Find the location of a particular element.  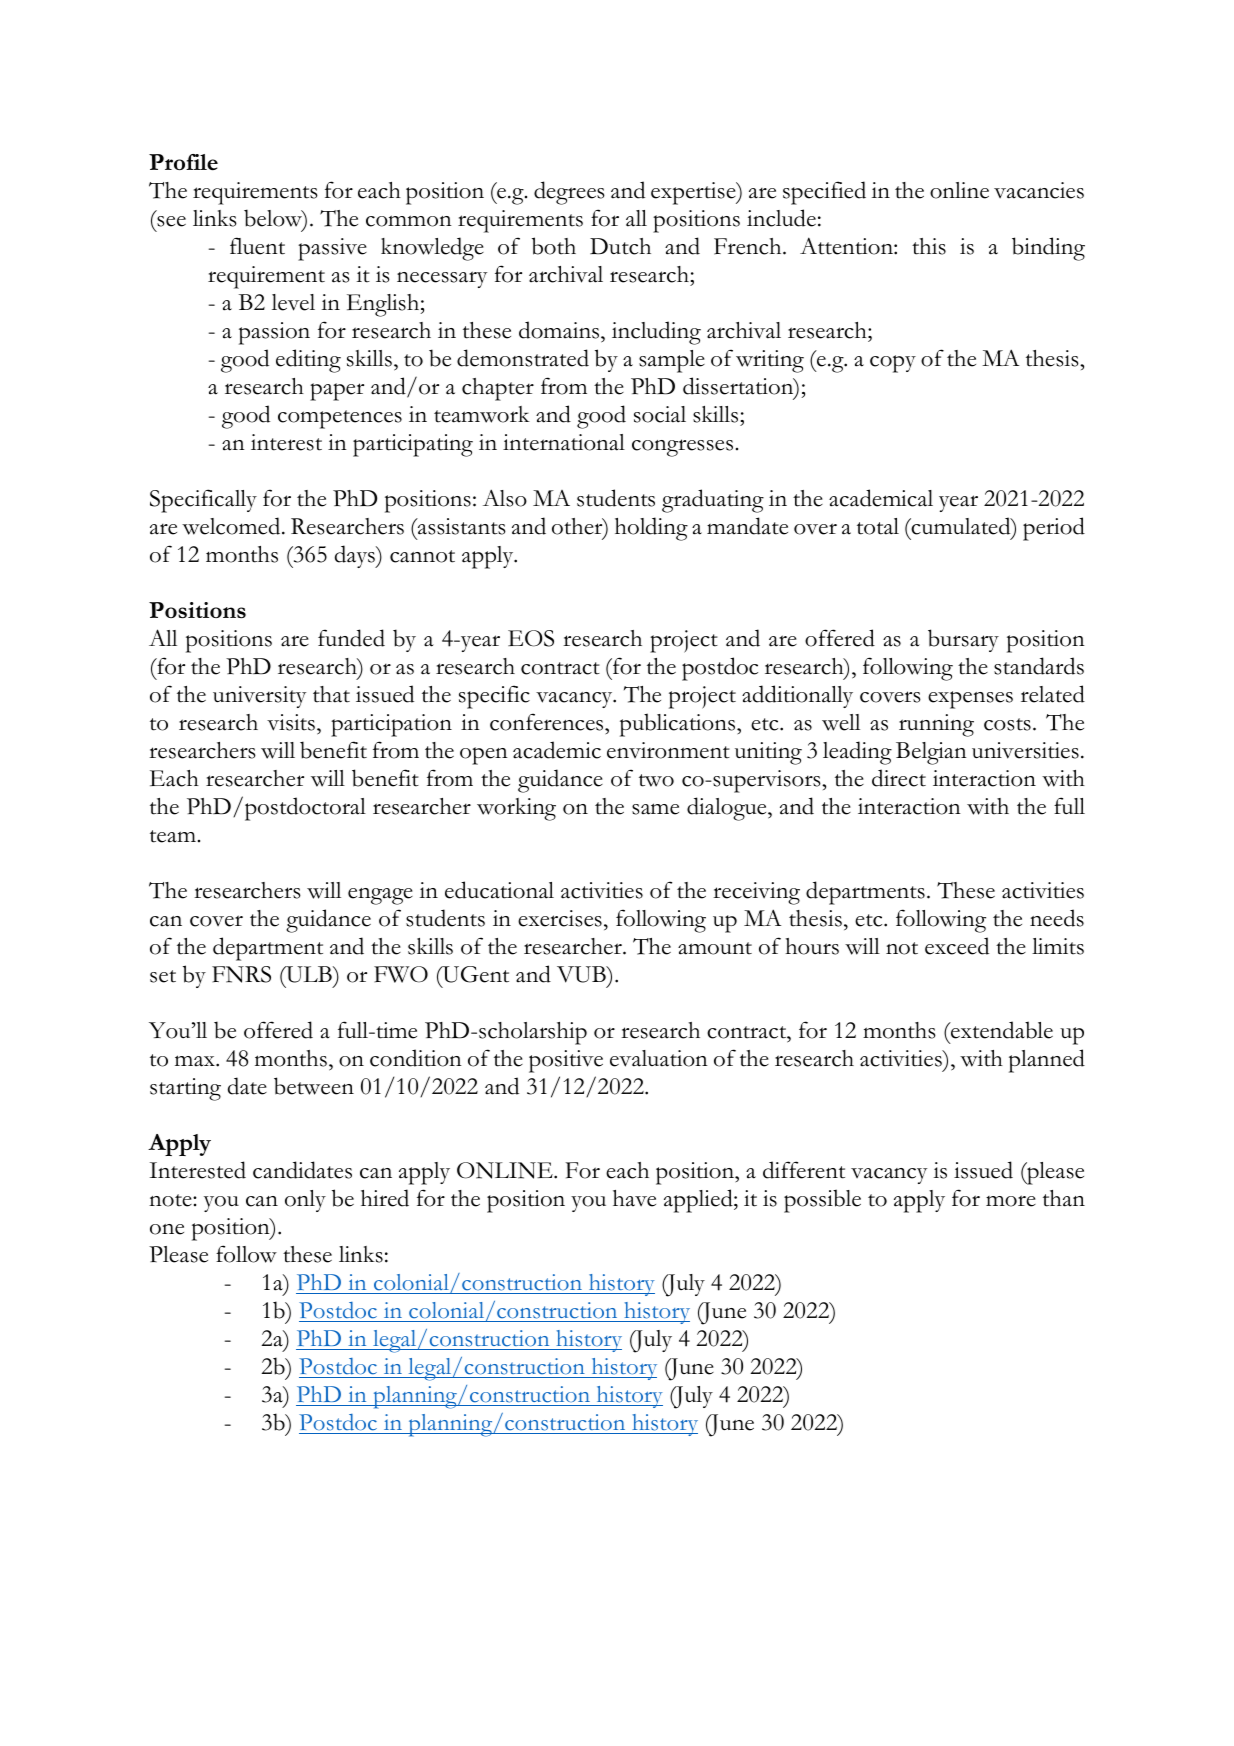

expenses is located at coordinates (970, 700).
